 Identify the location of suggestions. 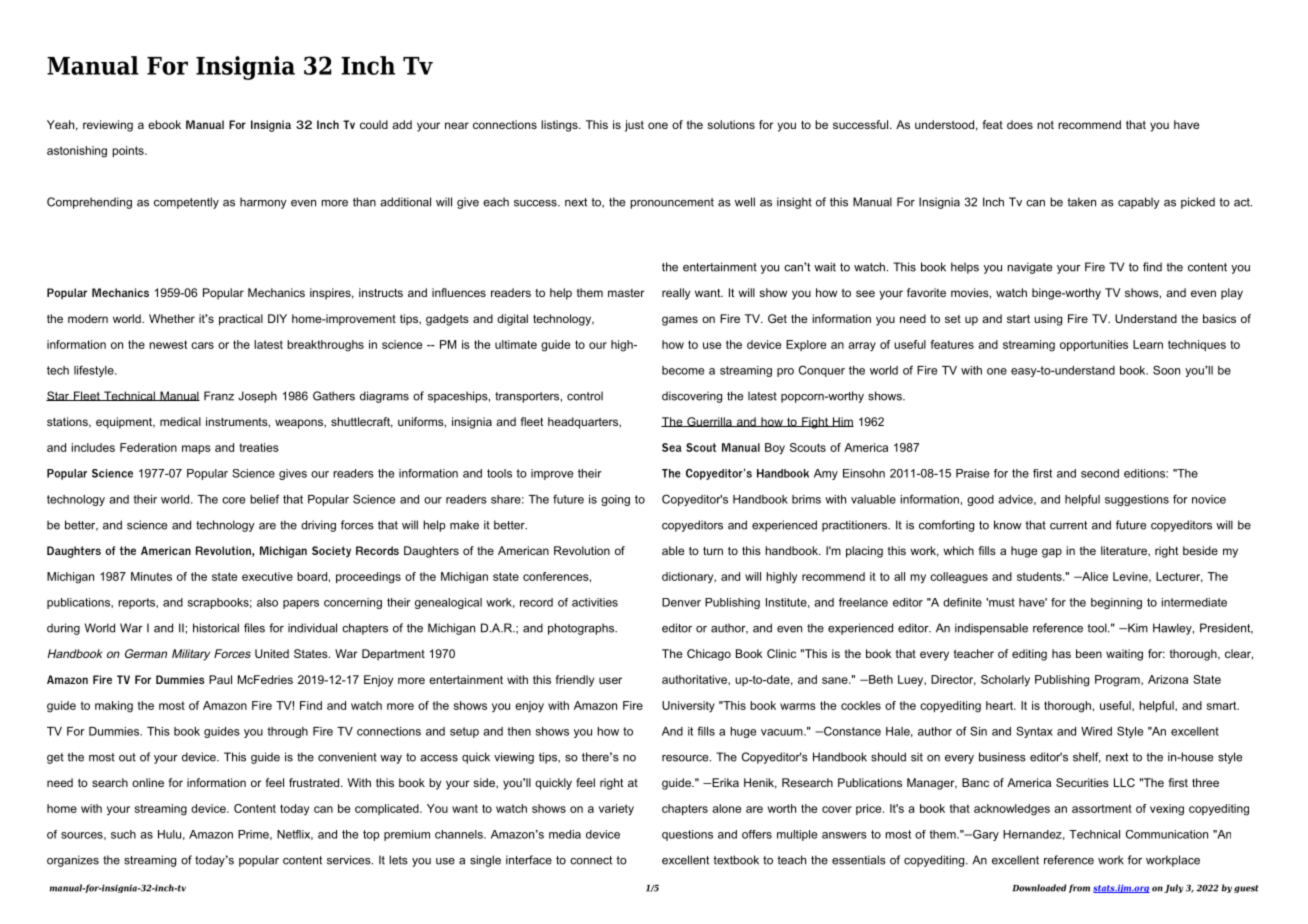
(1137, 500).
